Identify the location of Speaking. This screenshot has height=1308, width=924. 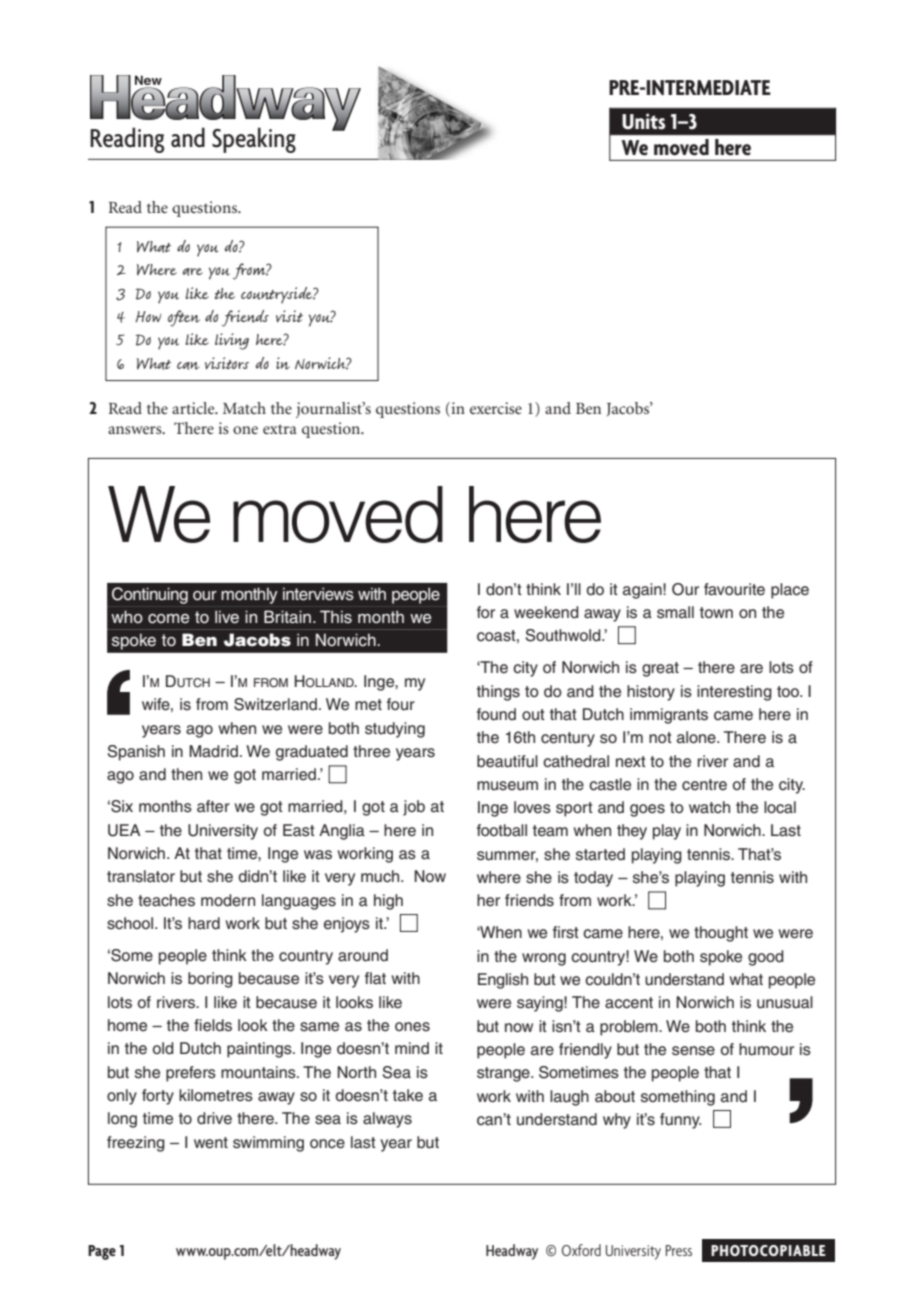
(254, 140).
